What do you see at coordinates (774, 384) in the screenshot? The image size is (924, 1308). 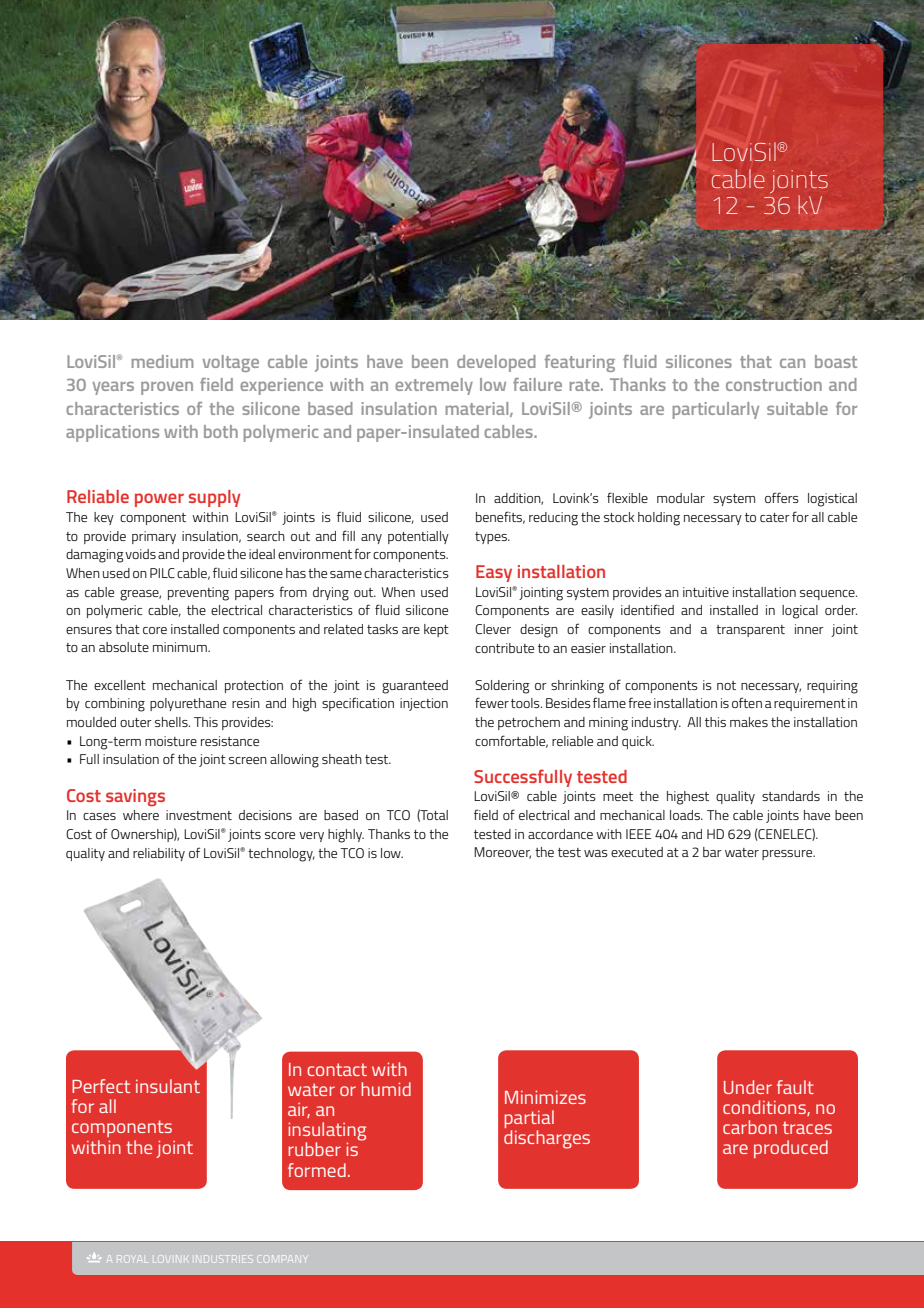 I see `construction` at bounding box center [774, 384].
